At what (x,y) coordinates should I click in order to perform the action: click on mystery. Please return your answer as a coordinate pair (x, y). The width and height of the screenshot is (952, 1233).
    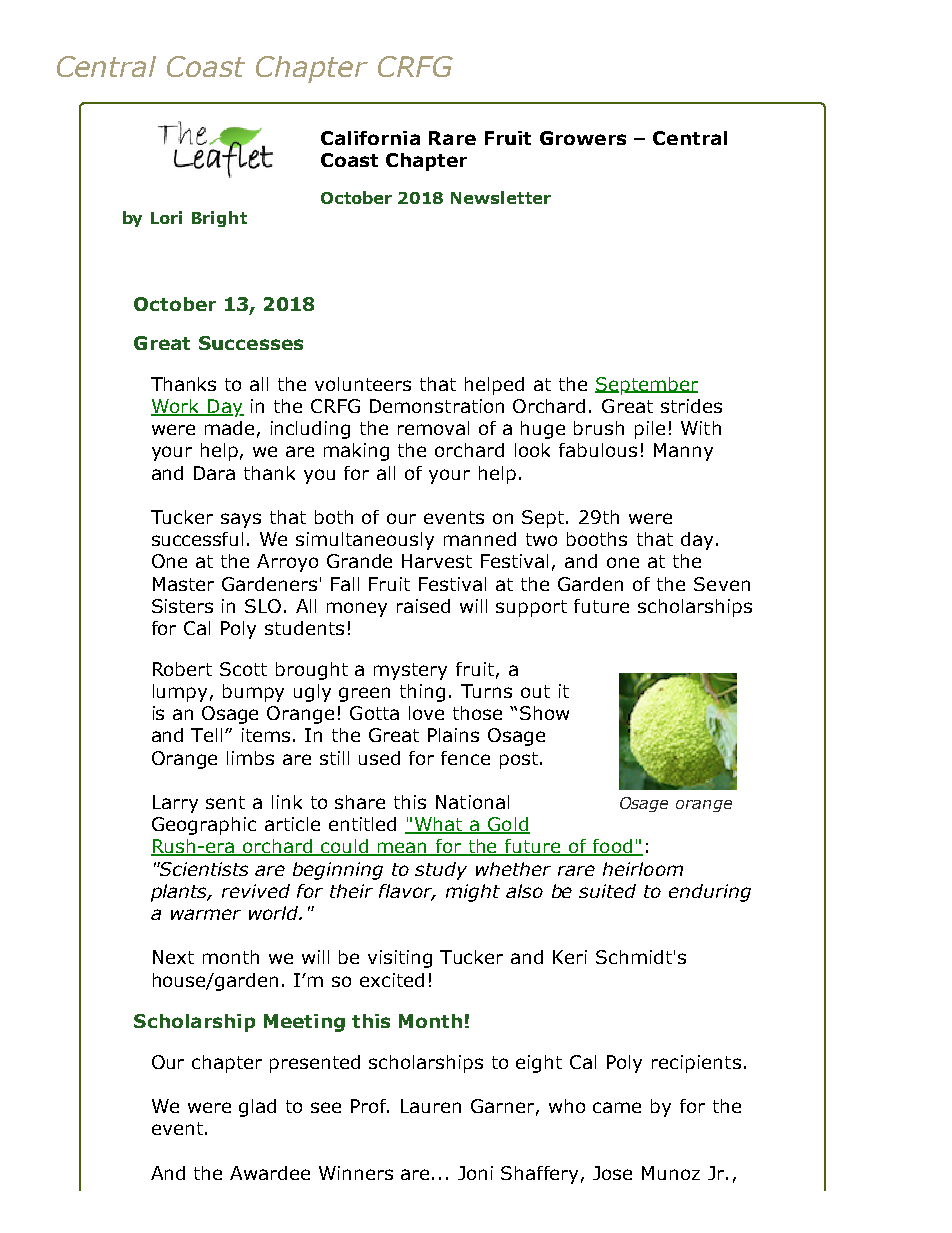
    Looking at the image, I should click on (410, 671).
